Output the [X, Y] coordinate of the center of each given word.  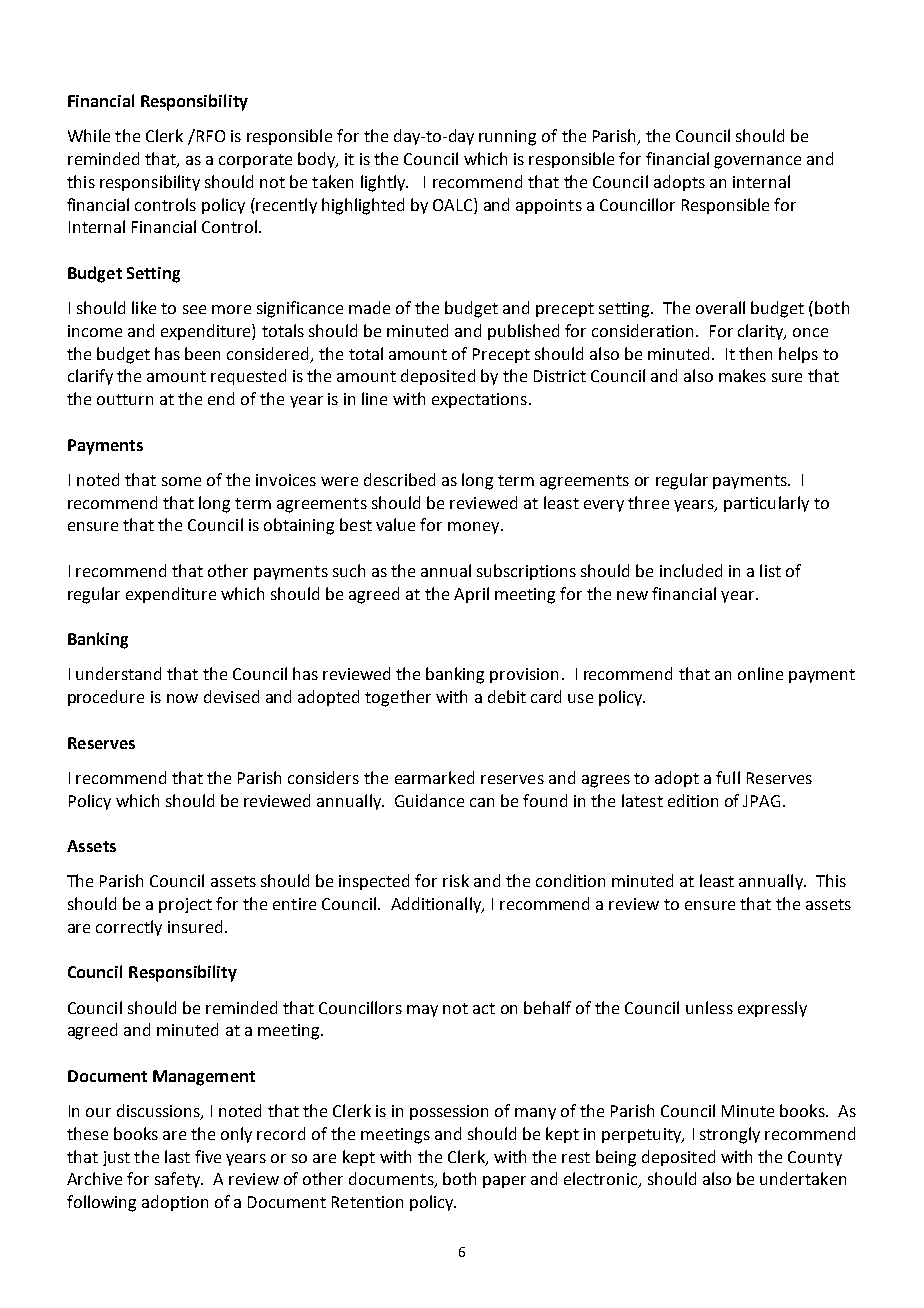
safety [179, 1180]
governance [757, 162]
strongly [730, 1135]
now [182, 698]
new [632, 595]
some [181, 481]
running [507, 138]
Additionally [437, 905]
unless [709, 1007]
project [185, 905]
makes [742, 375]
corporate [255, 161]
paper [504, 1182]
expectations [479, 400]
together [398, 698]
